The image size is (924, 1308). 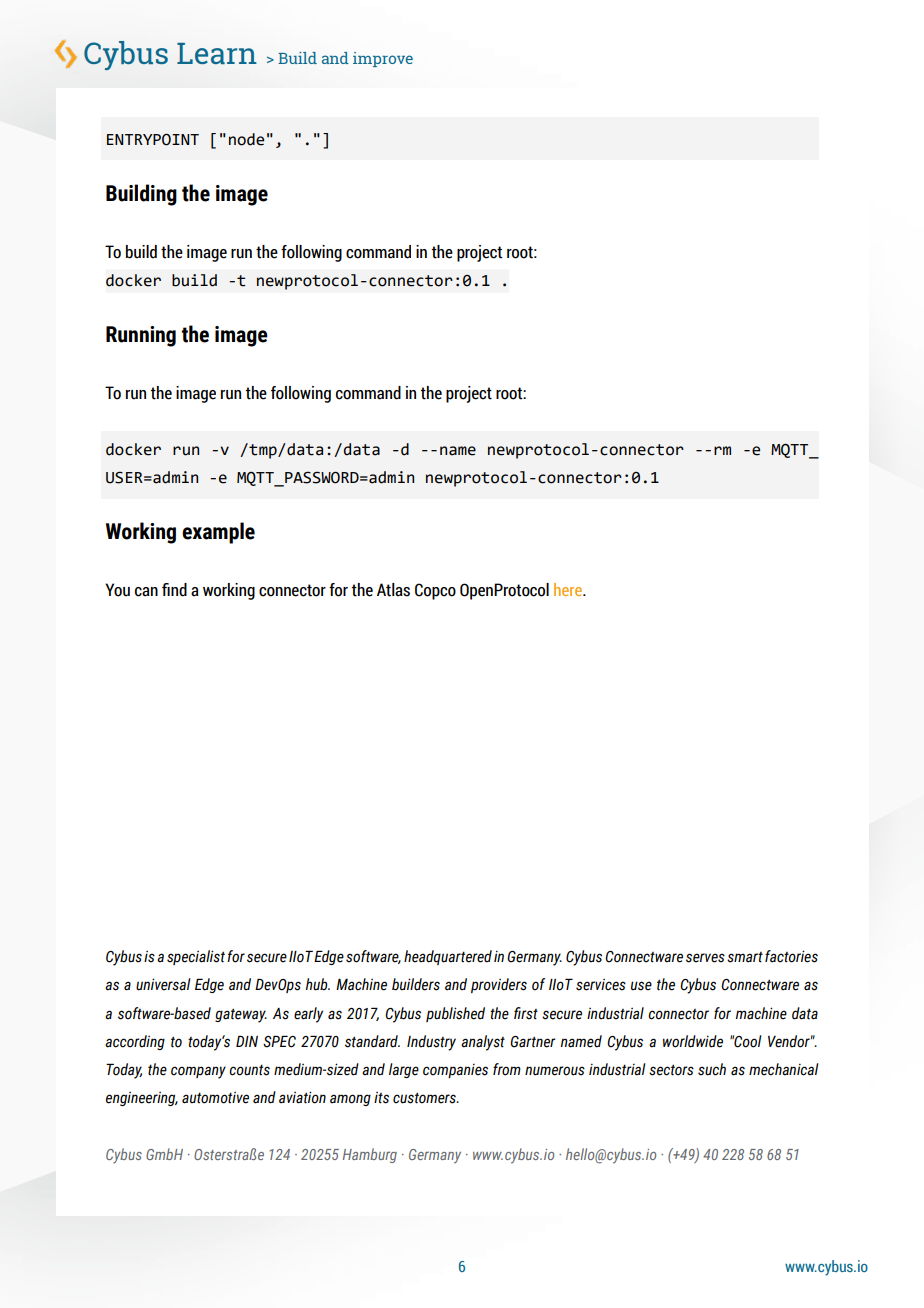 What do you see at coordinates (215, 1098) in the screenshot?
I see `automotive` at bounding box center [215, 1098].
